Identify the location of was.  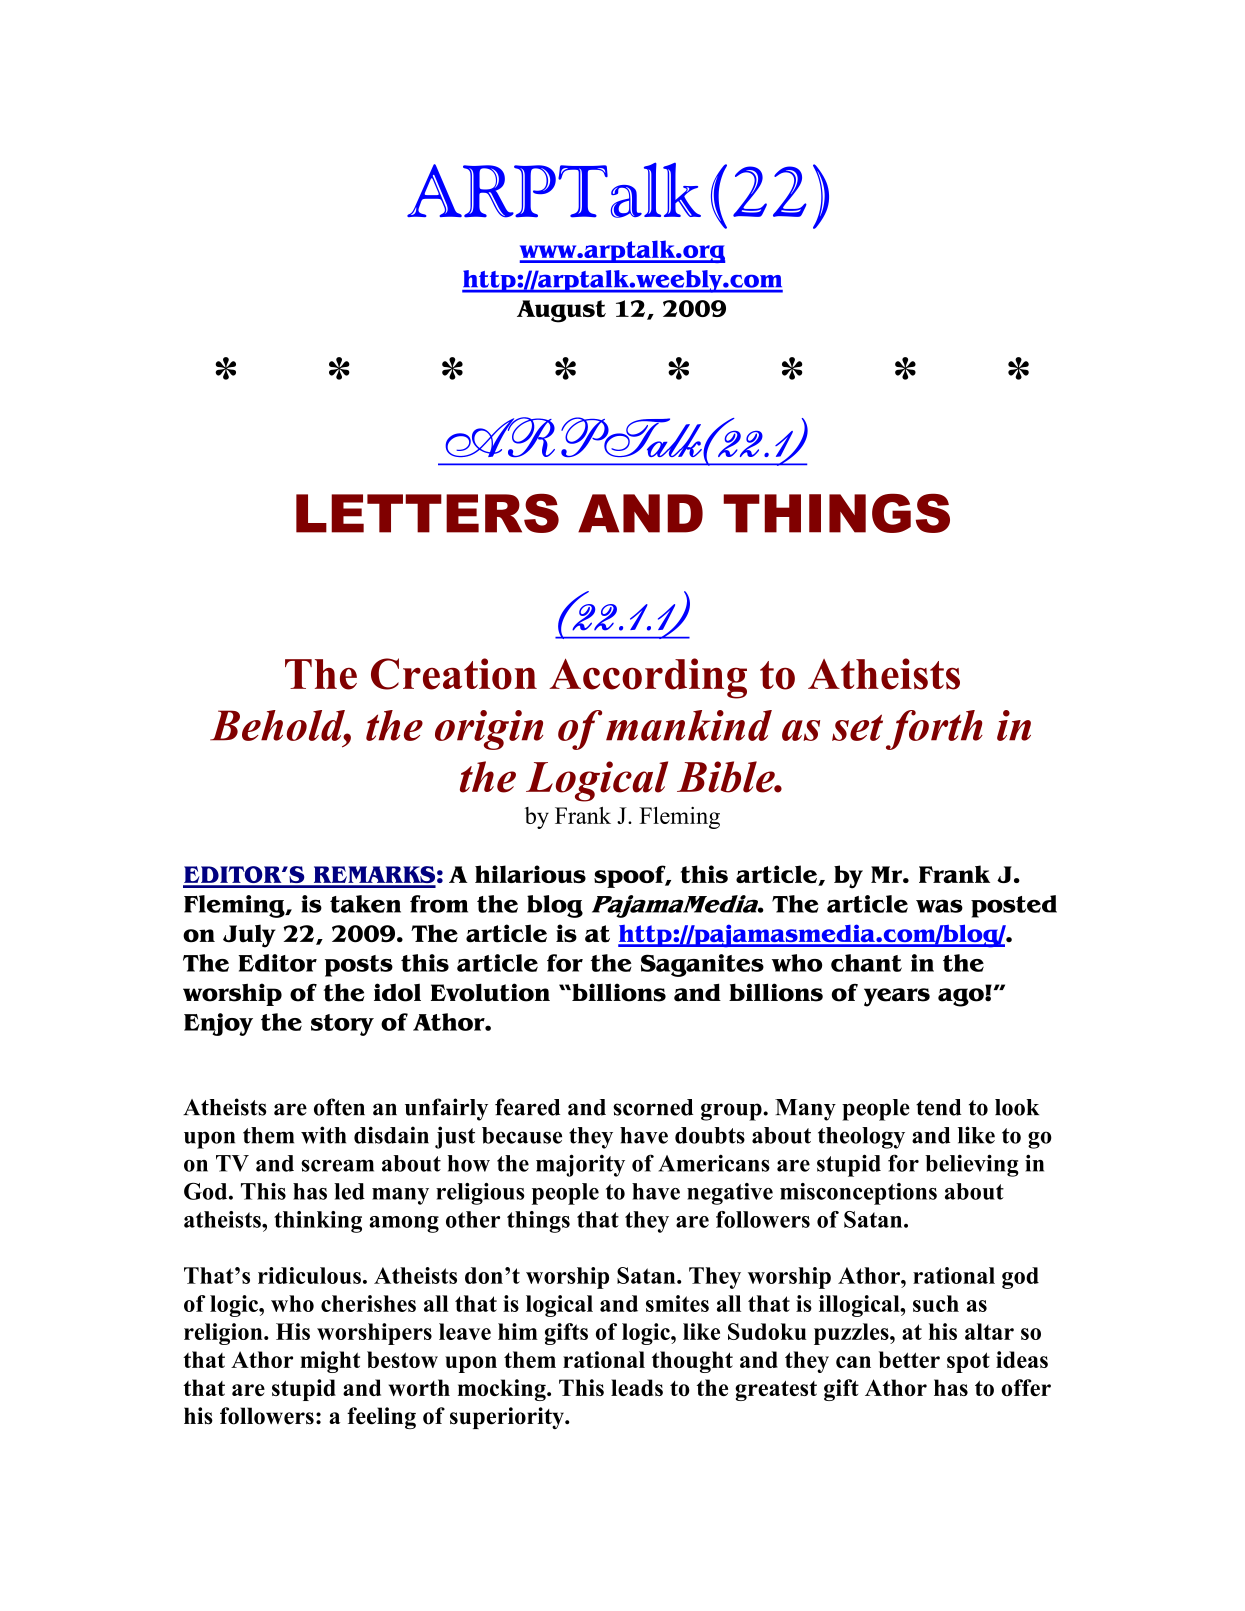
(939, 906).
